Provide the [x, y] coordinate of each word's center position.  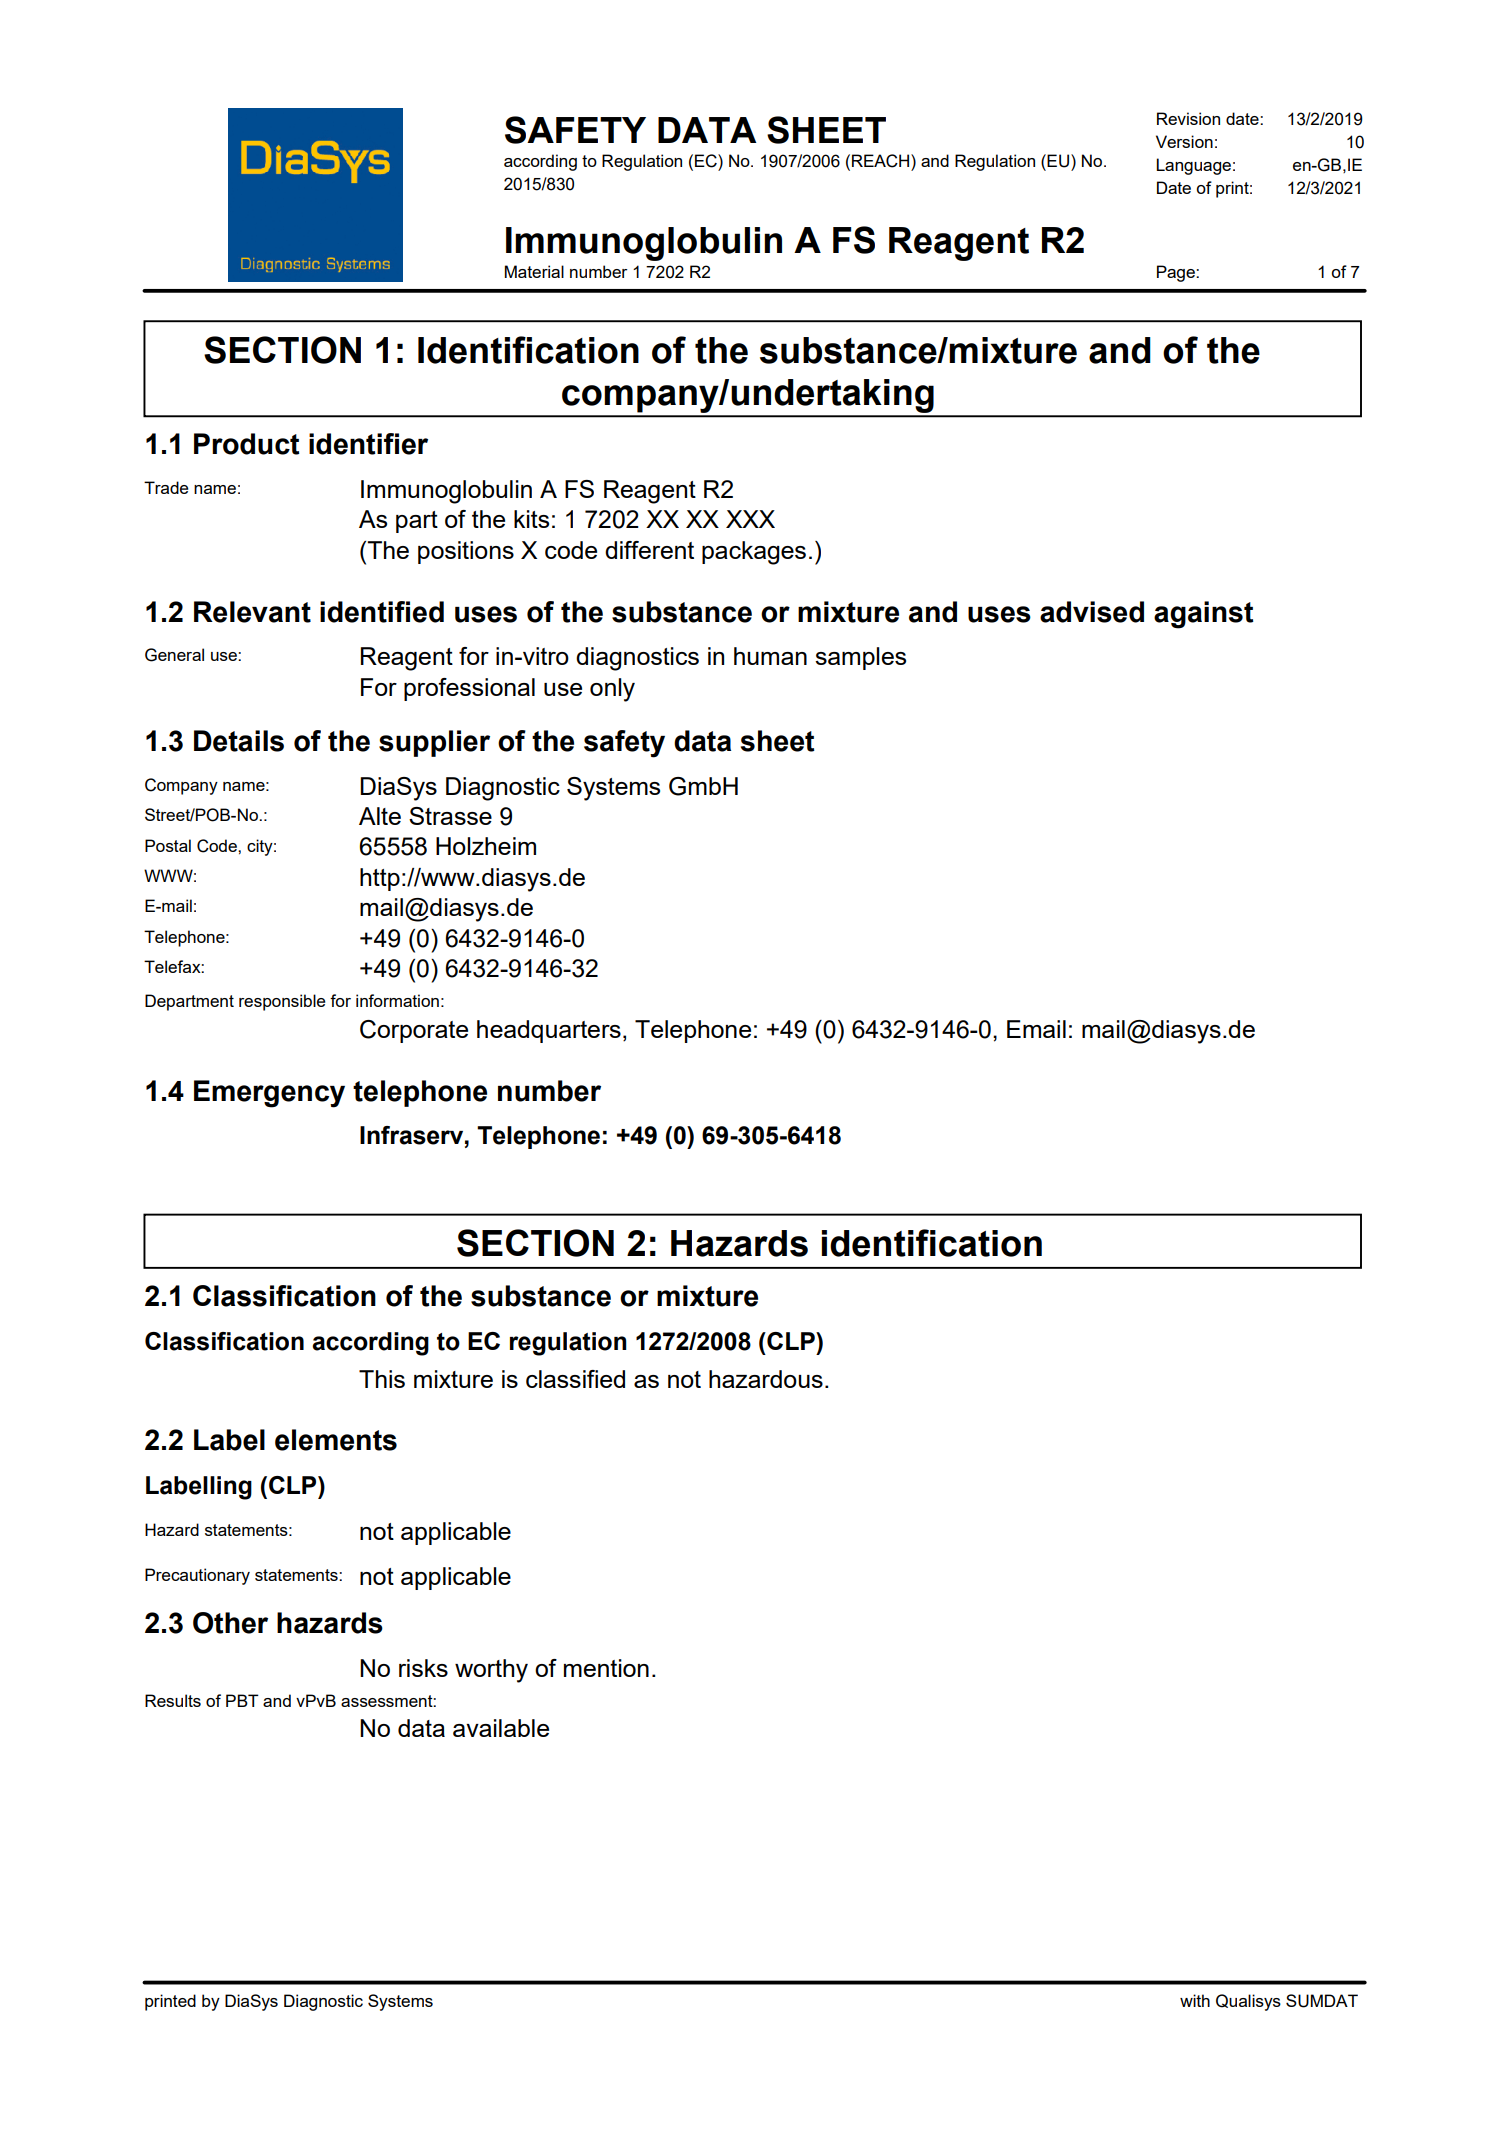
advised [1092, 612]
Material [534, 271]
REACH [882, 161]
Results [173, 1700]
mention [606, 1668]
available [501, 1728]
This [382, 1379]
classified [575, 1379]
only [612, 690]
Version [1184, 141]
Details [239, 741]
